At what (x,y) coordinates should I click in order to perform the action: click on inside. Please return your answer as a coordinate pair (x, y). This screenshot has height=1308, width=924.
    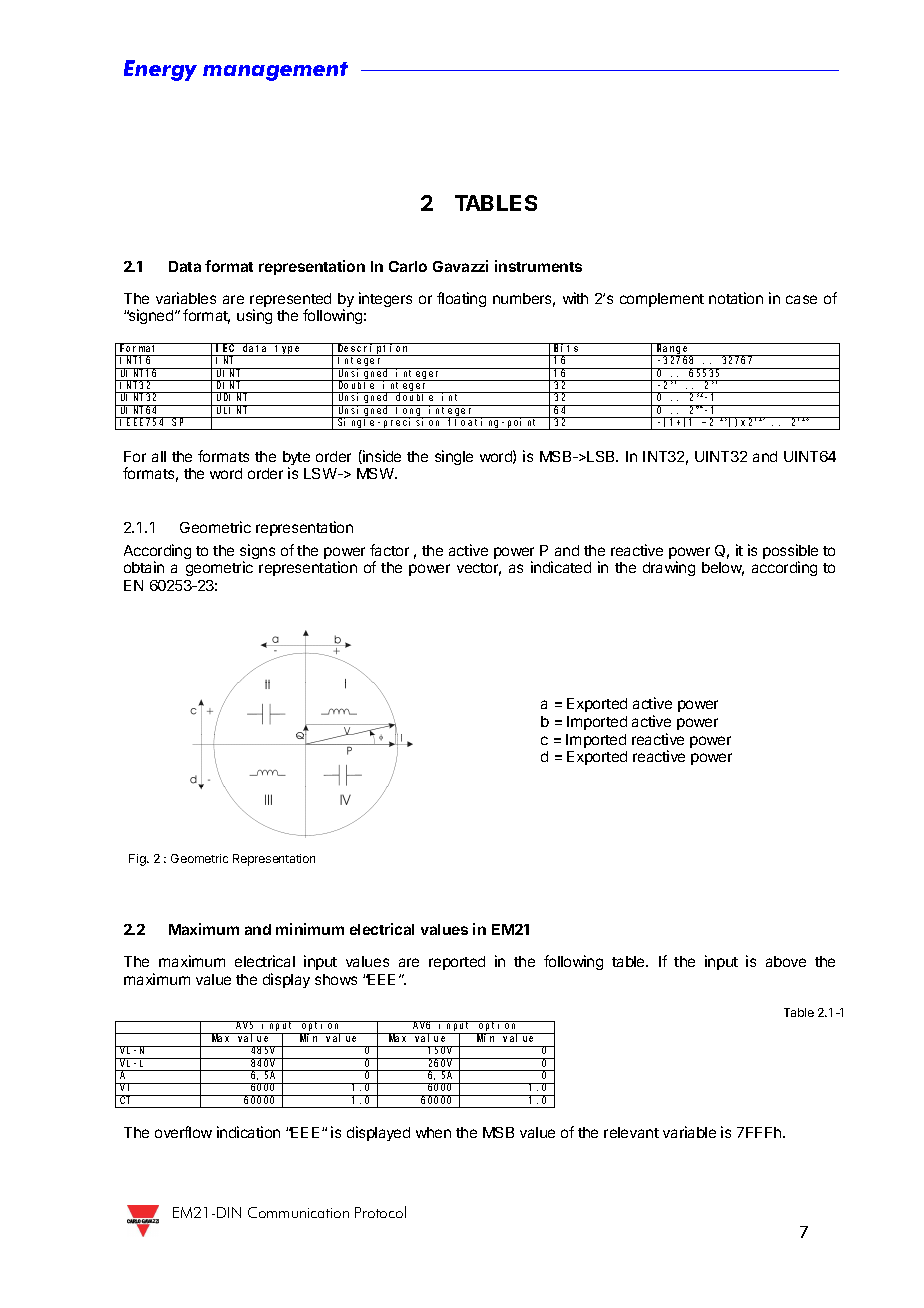
    Looking at the image, I should click on (381, 457).
